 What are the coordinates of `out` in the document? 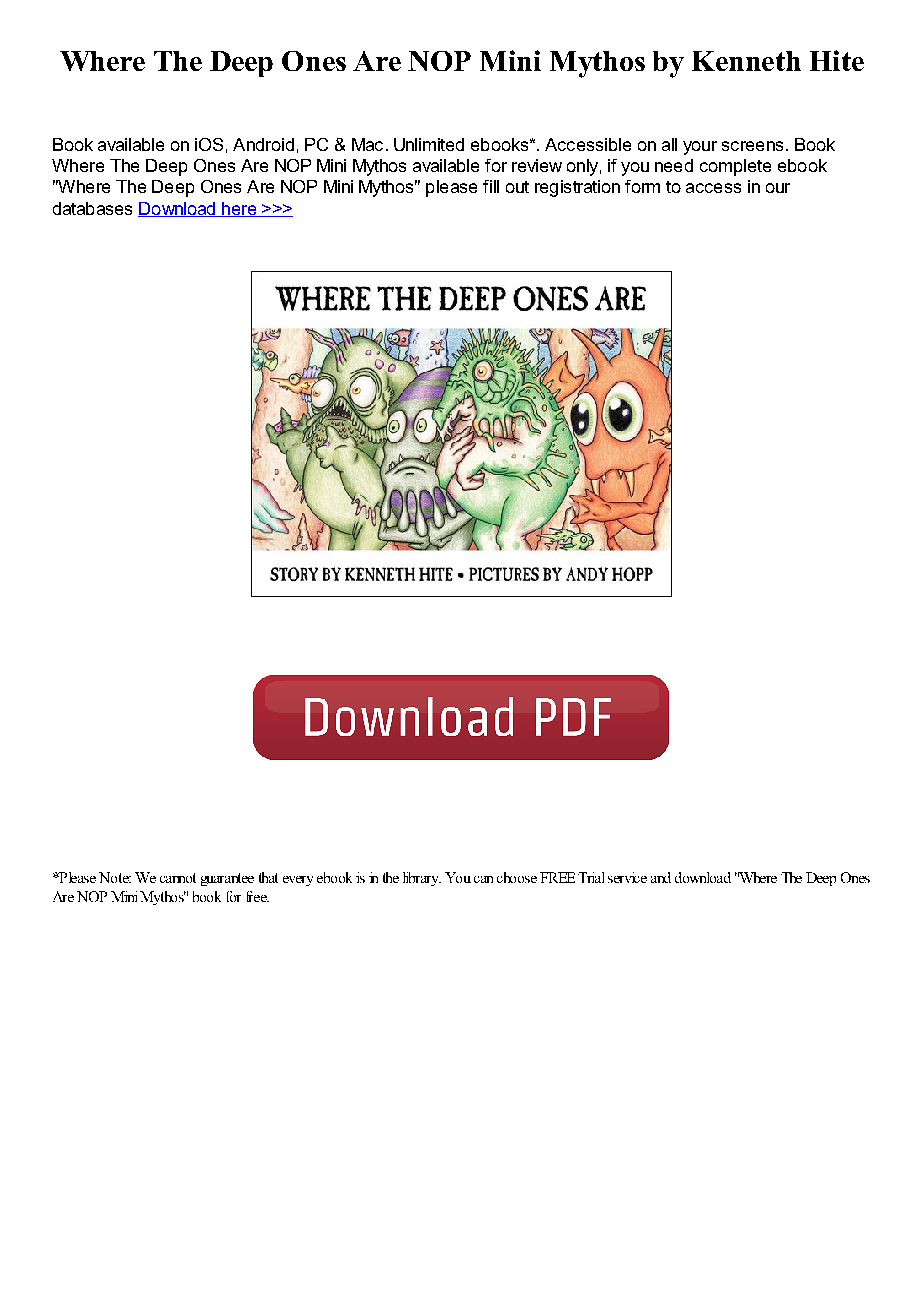 It's located at (517, 187).
